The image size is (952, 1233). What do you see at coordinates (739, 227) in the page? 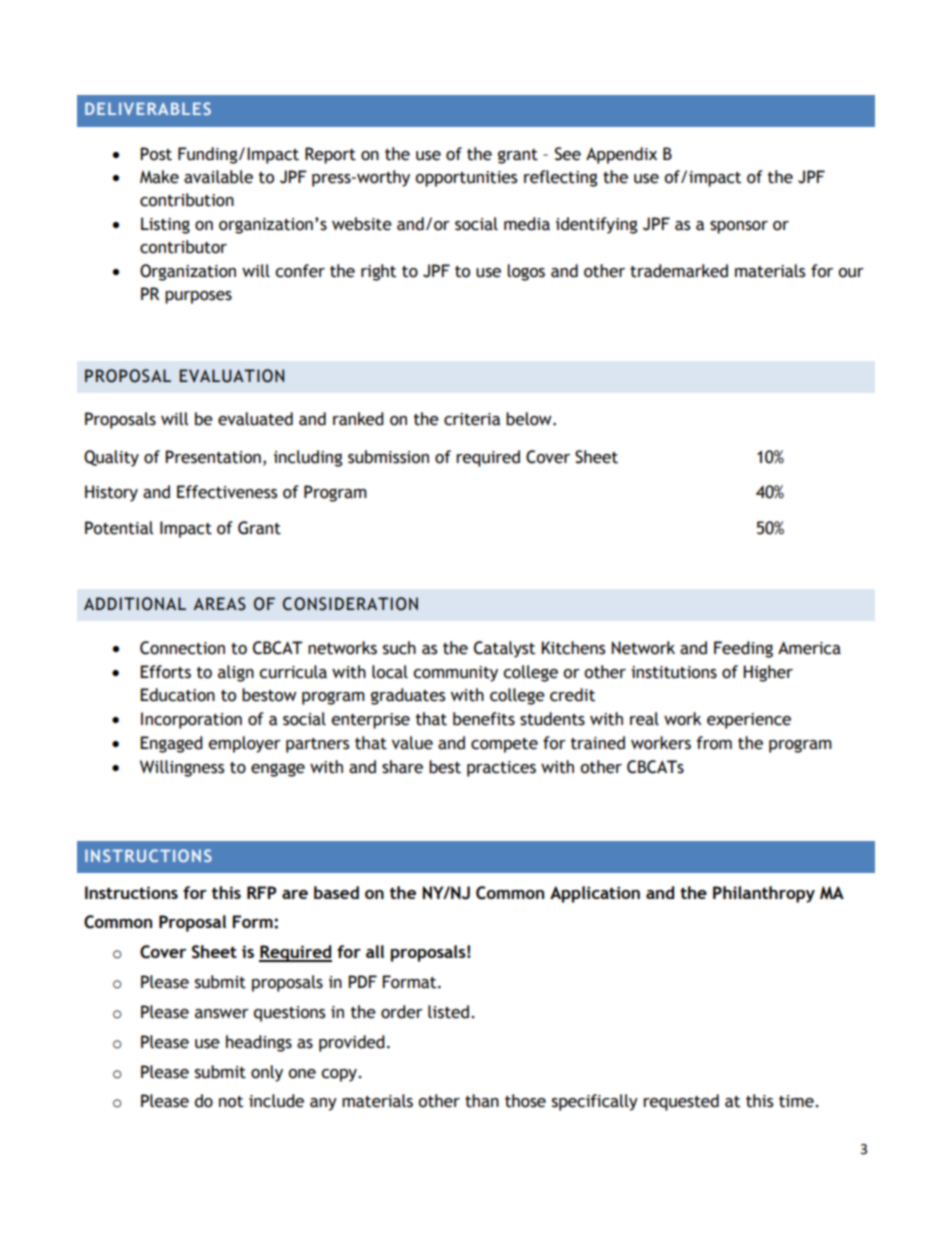
I see `sponsor` at bounding box center [739, 227].
